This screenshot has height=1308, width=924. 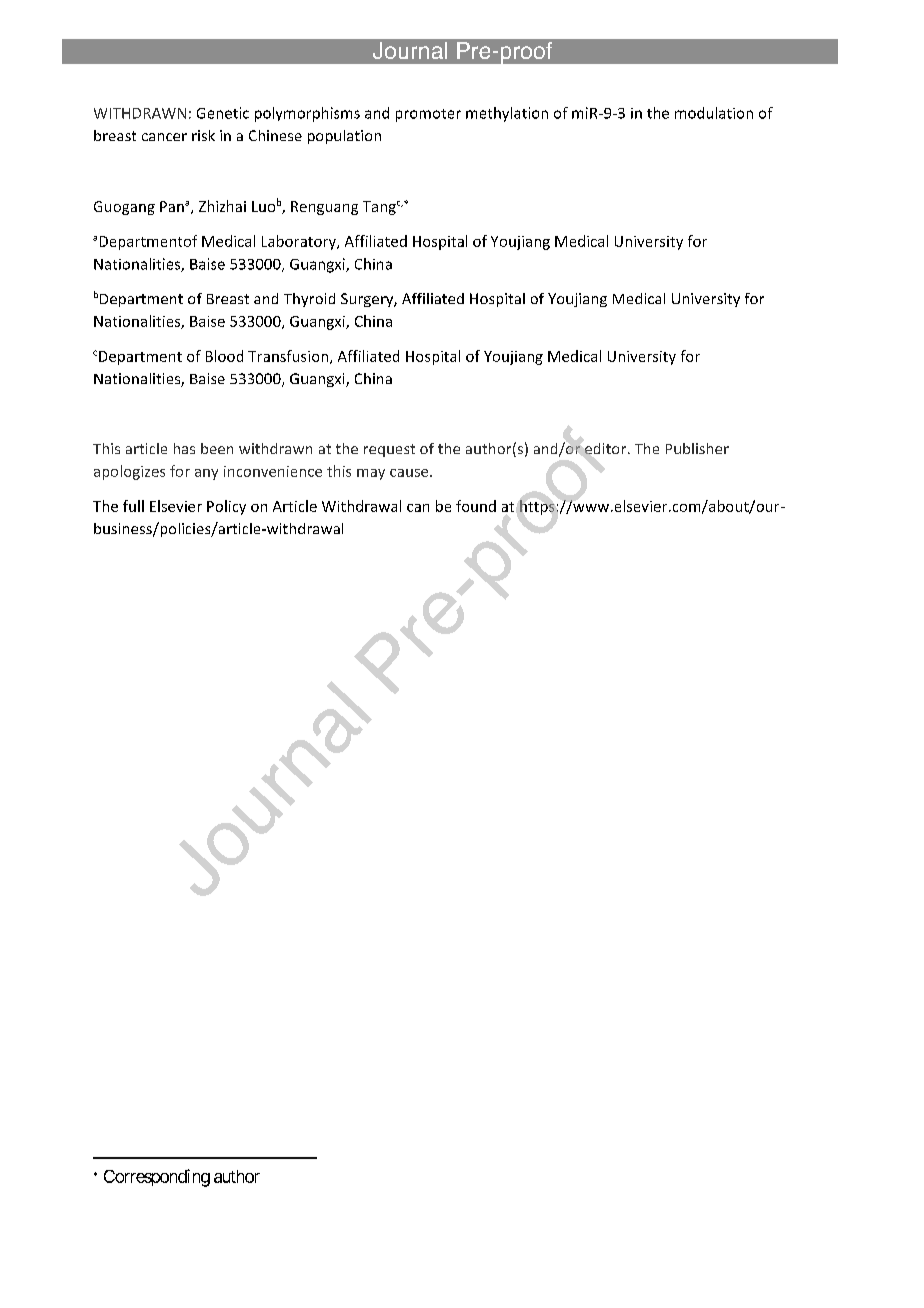 I want to click on modulation, so click(x=714, y=113).
